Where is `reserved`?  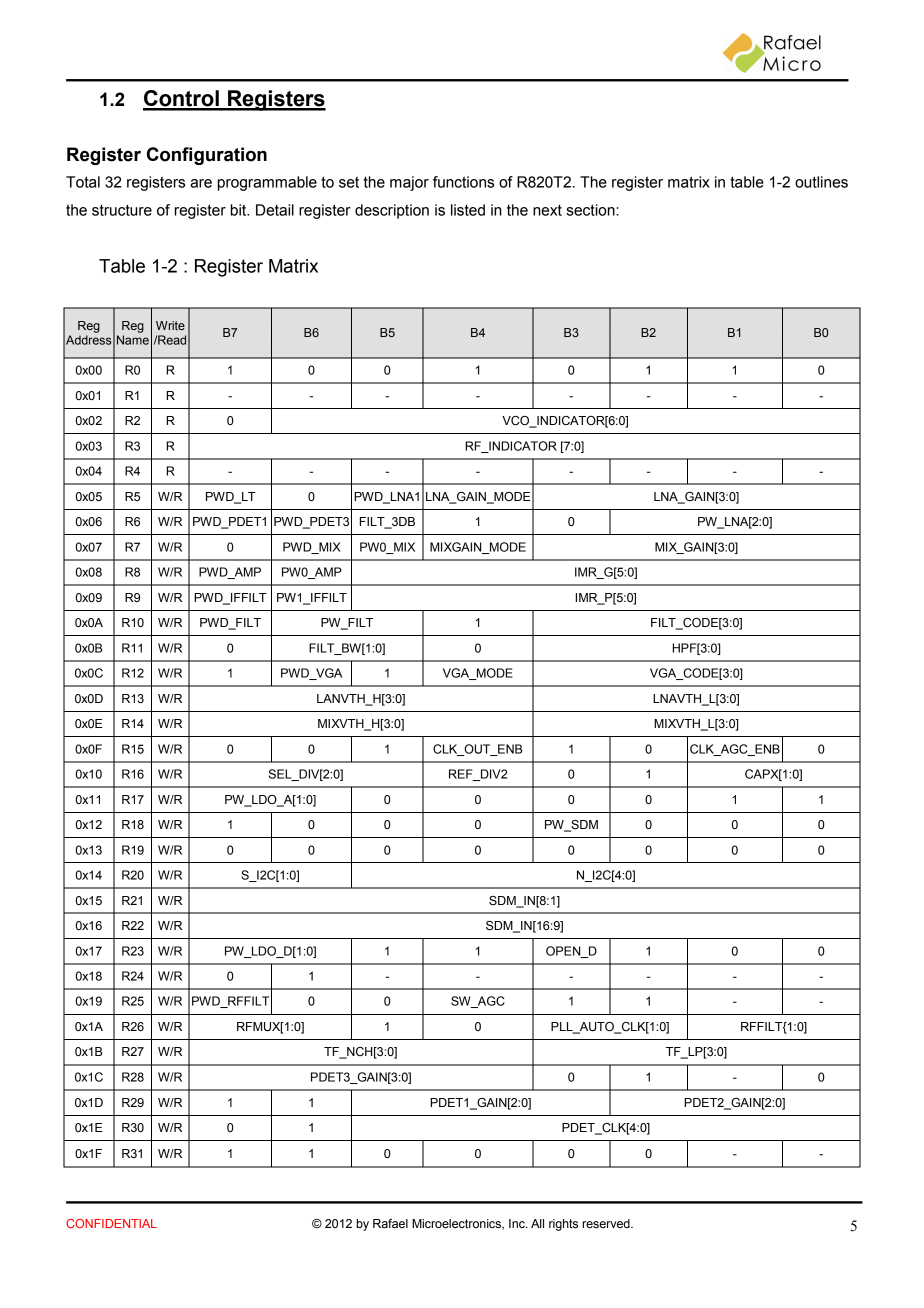 reserved is located at coordinates (607, 1223).
